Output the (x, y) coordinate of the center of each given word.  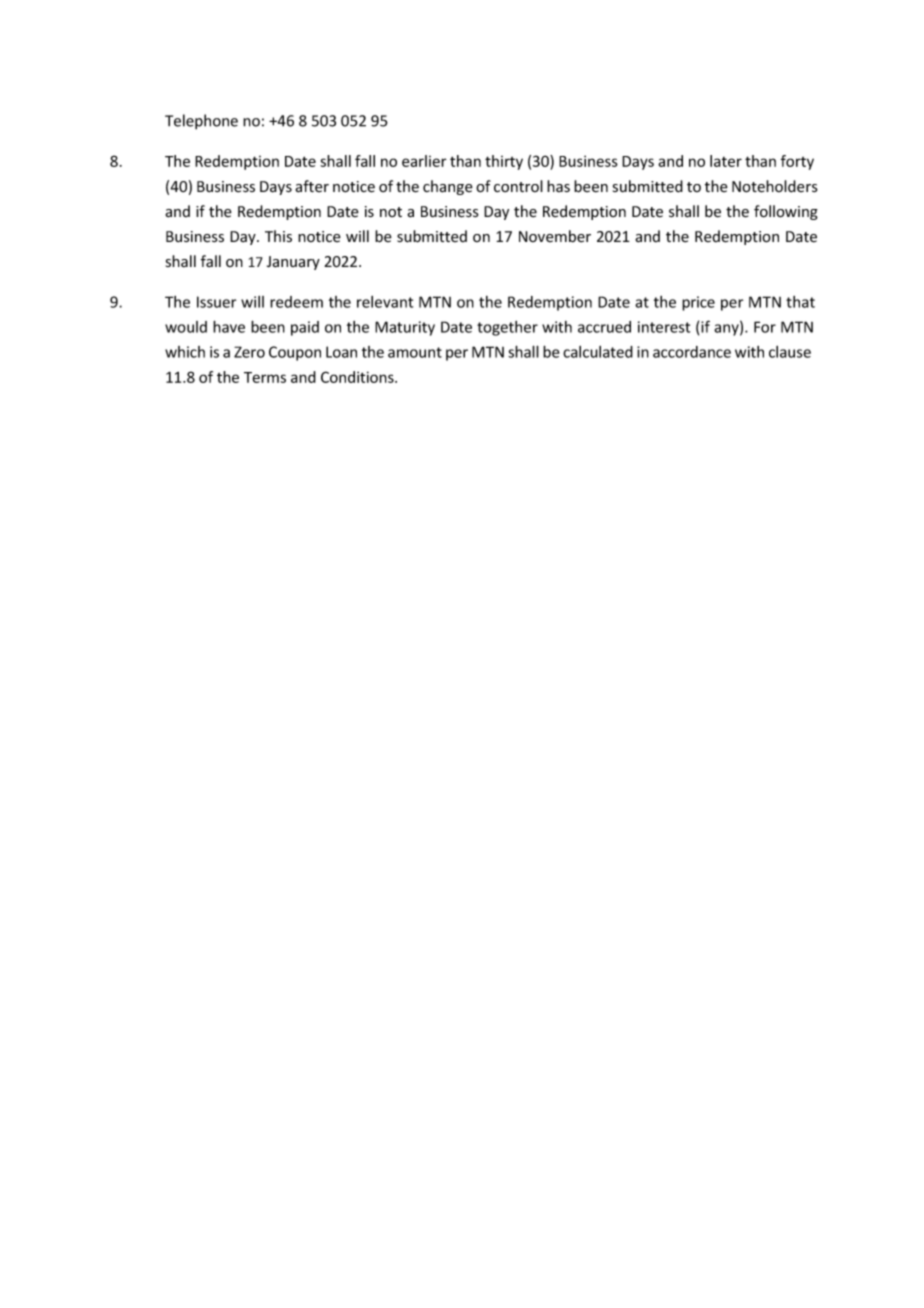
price (698, 303)
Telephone (201, 122)
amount (415, 352)
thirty (504, 162)
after (312, 186)
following (786, 212)
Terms (265, 377)
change (448, 187)
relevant (385, 302)
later (726, 161)
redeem (296, 302)
